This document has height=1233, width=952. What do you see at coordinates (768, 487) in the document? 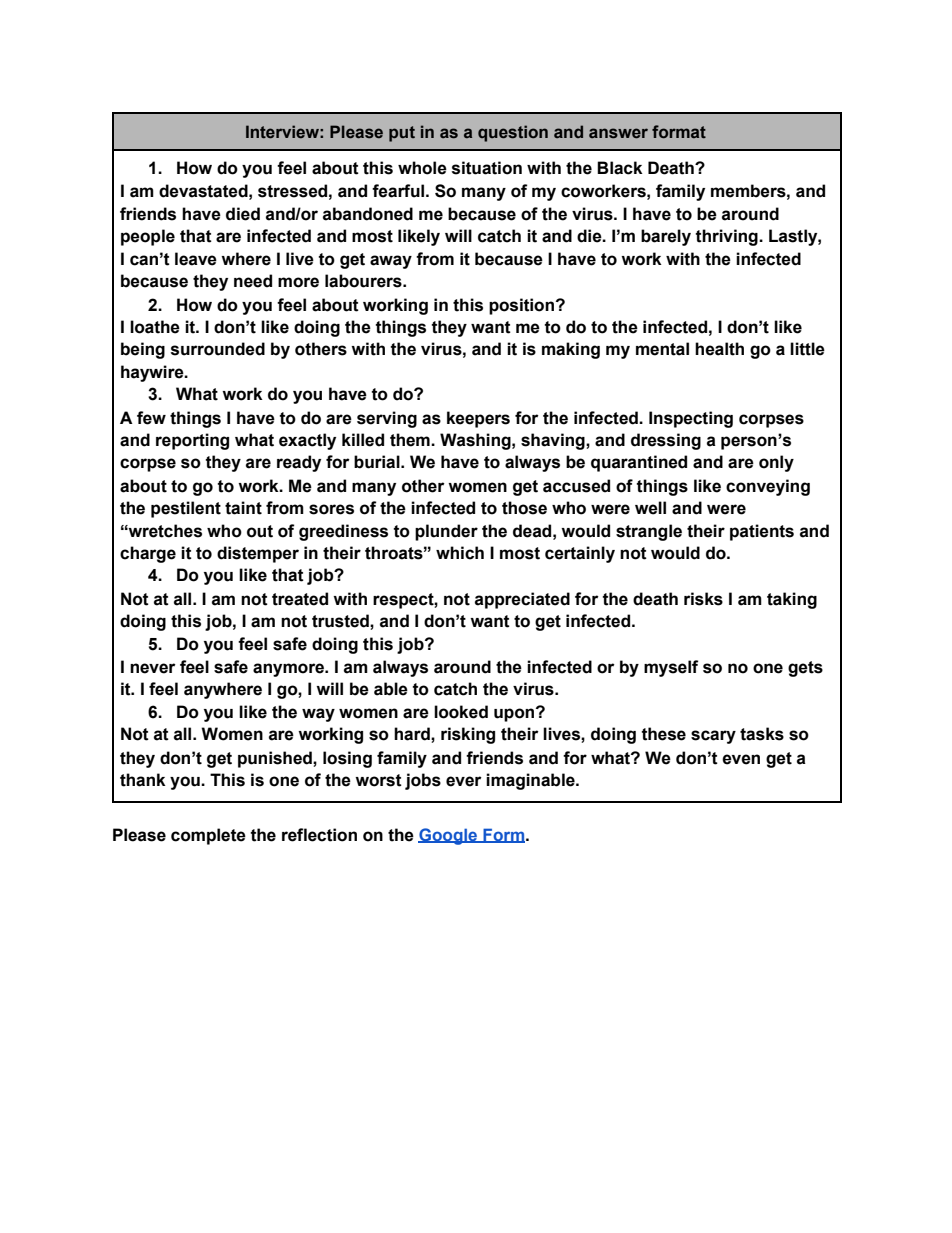
I see `conveying` at bounding box center [768, 487].
